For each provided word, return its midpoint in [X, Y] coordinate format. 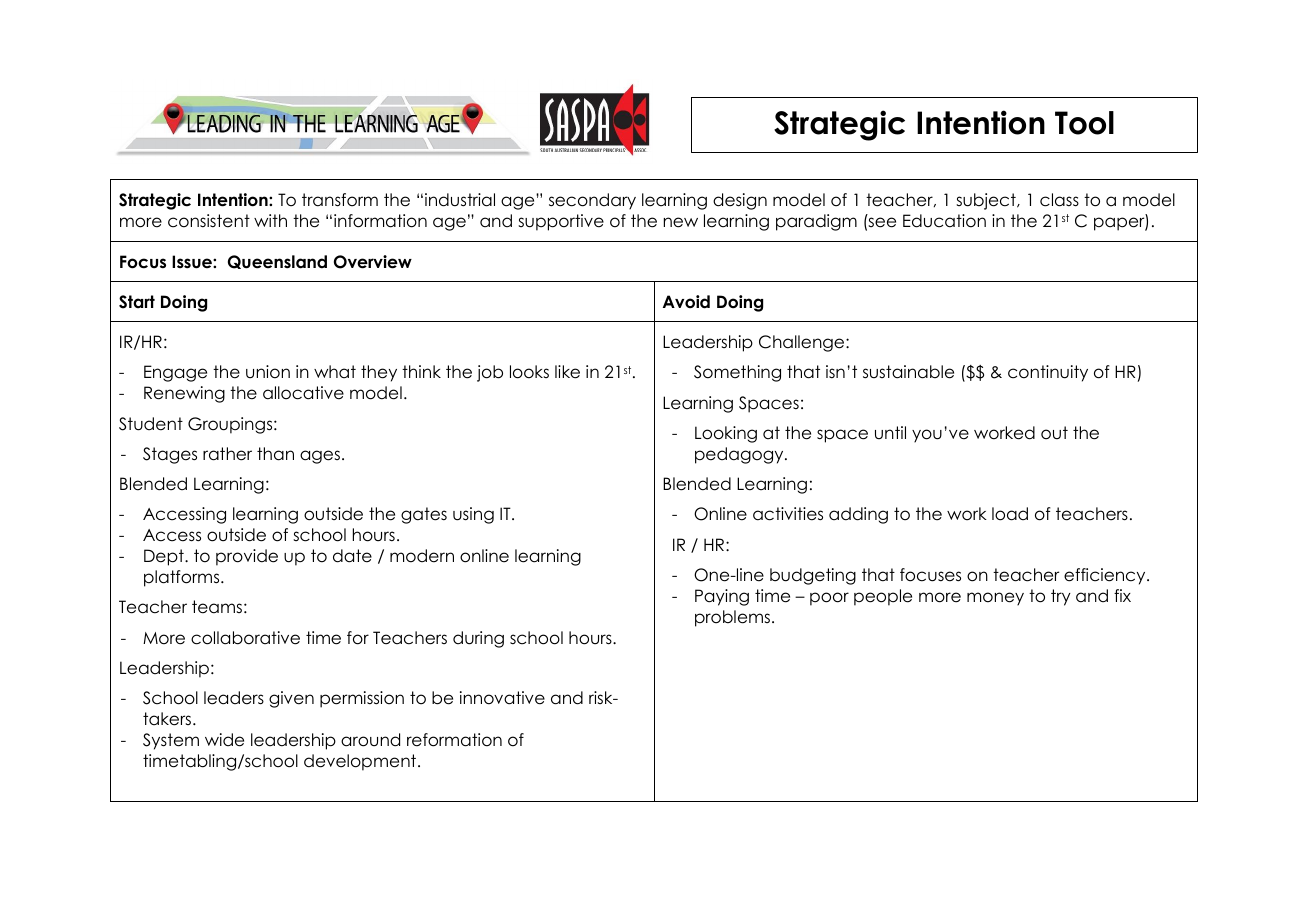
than [275, 454]
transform [340, 200]
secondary [592, 201]
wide [224, 740]
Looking [726, 434]
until [890, 432]
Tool [1084, 123]
